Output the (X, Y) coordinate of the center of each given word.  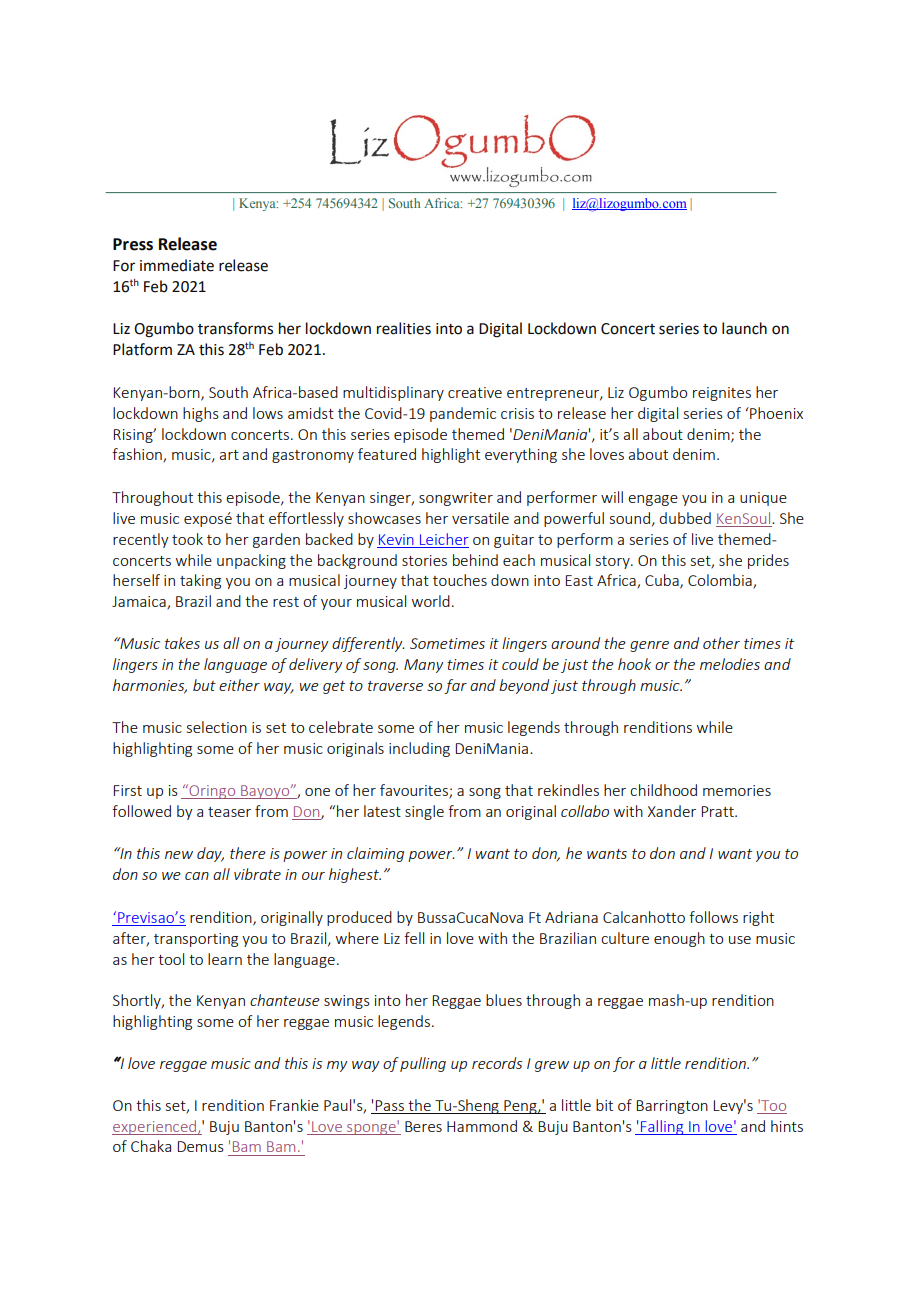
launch (744, 328)
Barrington (672, 1107)
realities (404, 328)
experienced (155, 1127)
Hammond (482, 1126)
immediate (177, 265)
